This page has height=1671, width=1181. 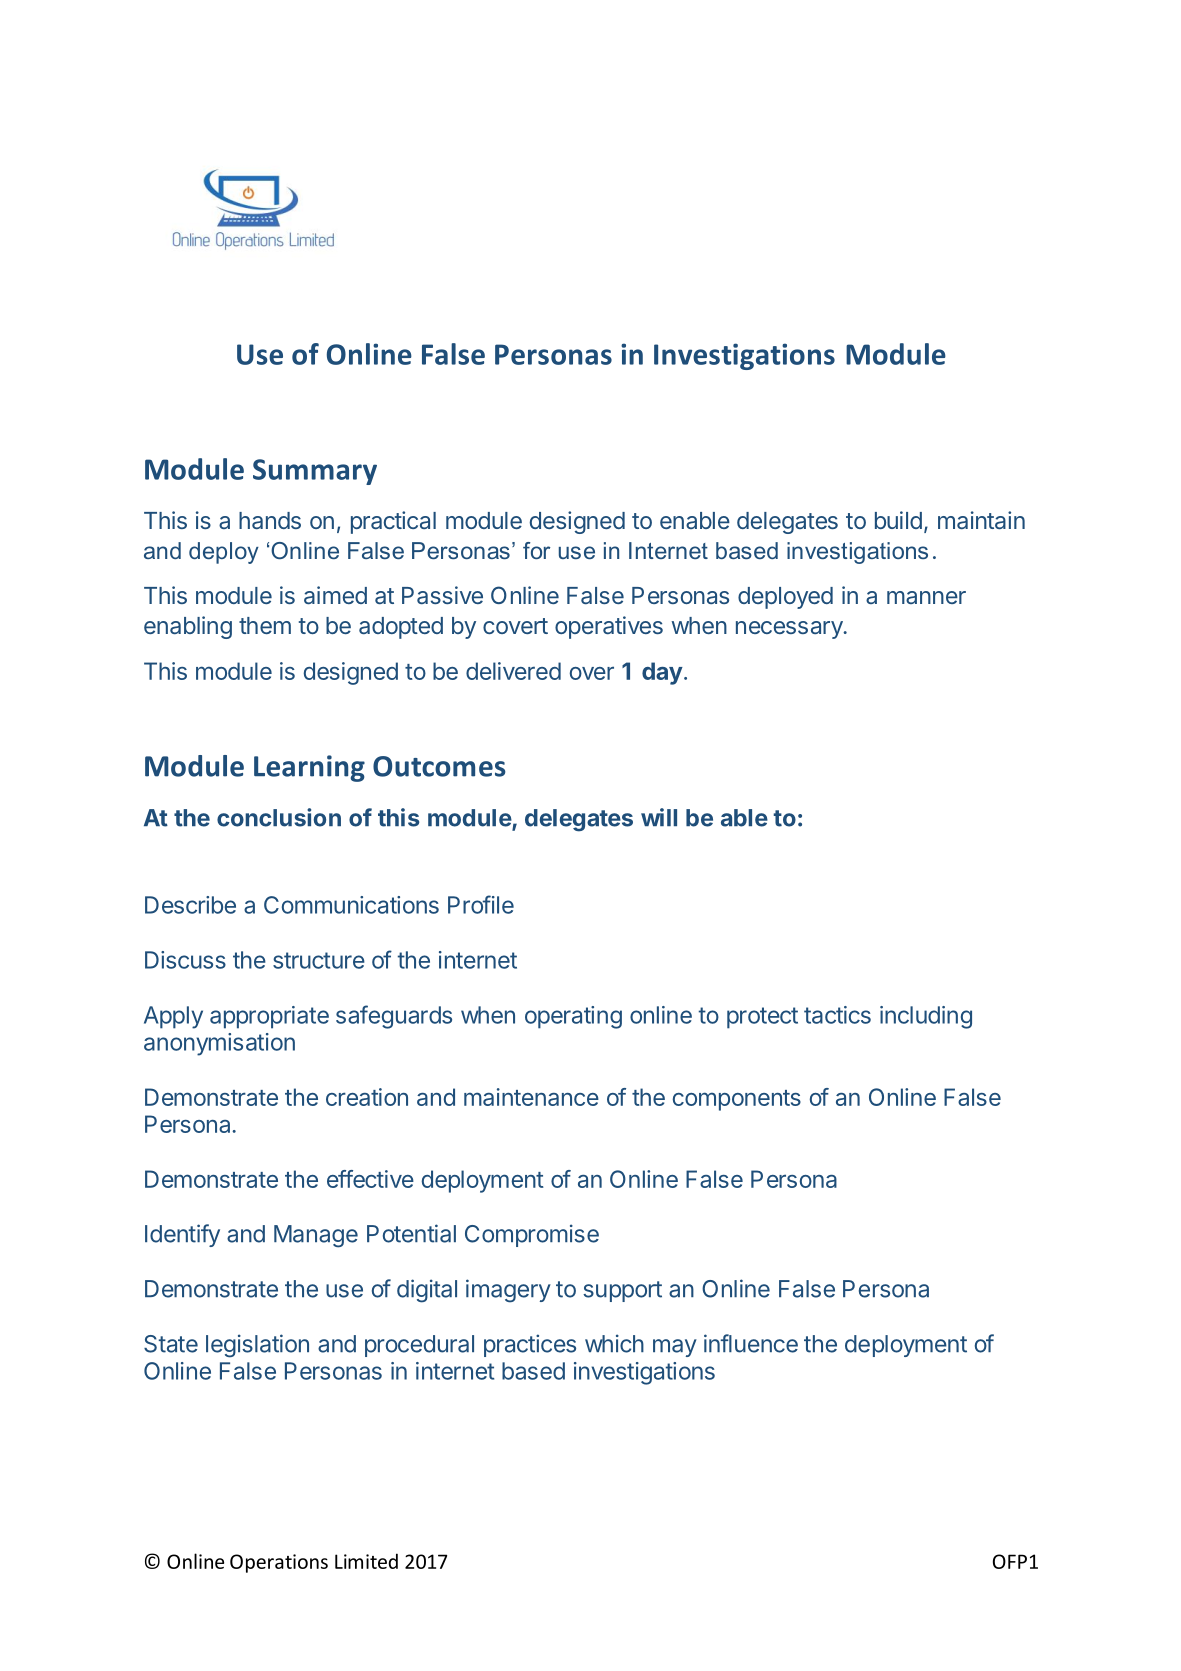 I want to click on legislation, so click(x=257, y=1346).
